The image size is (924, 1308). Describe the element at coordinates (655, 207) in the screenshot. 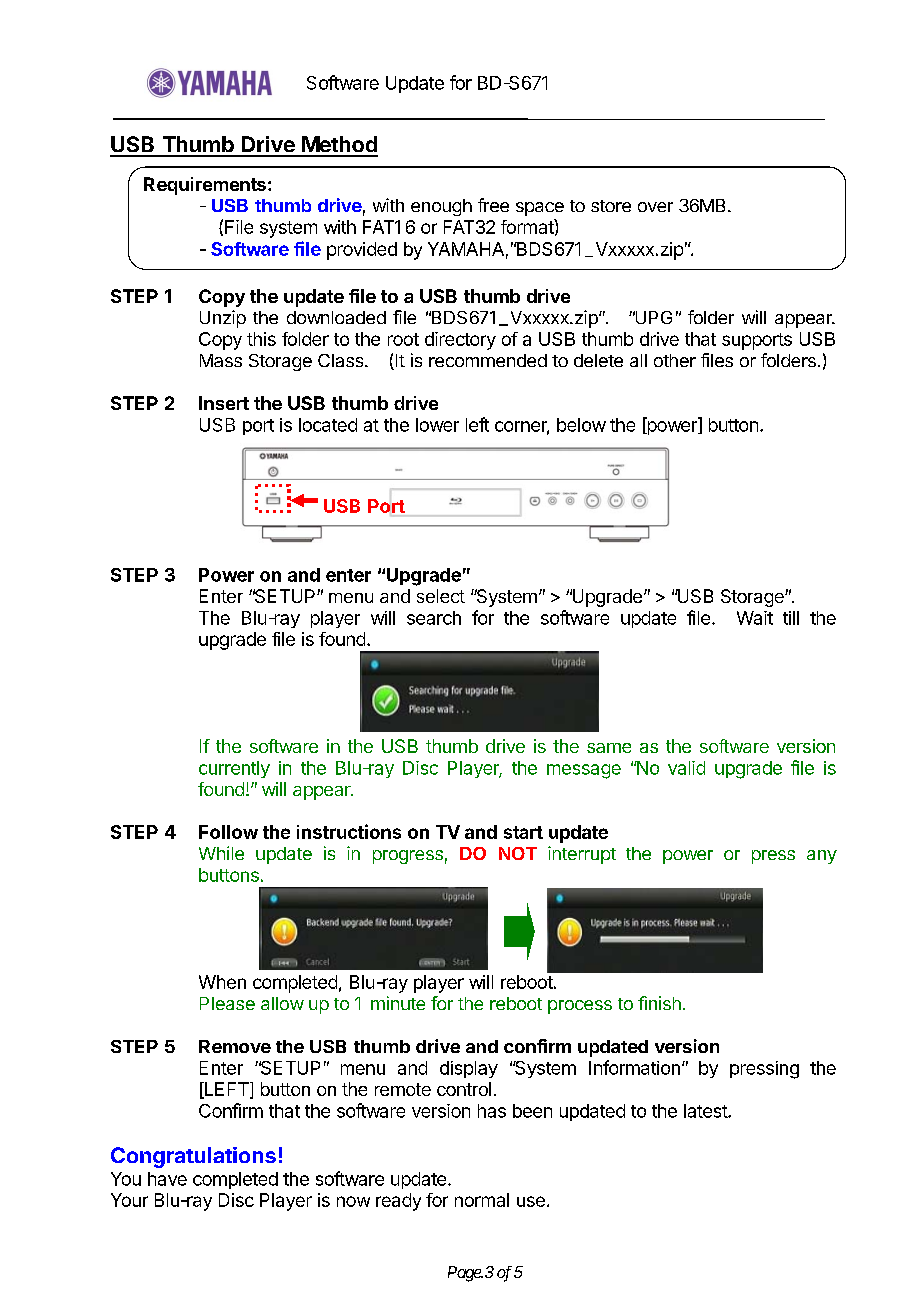

I see `over` at that location.
